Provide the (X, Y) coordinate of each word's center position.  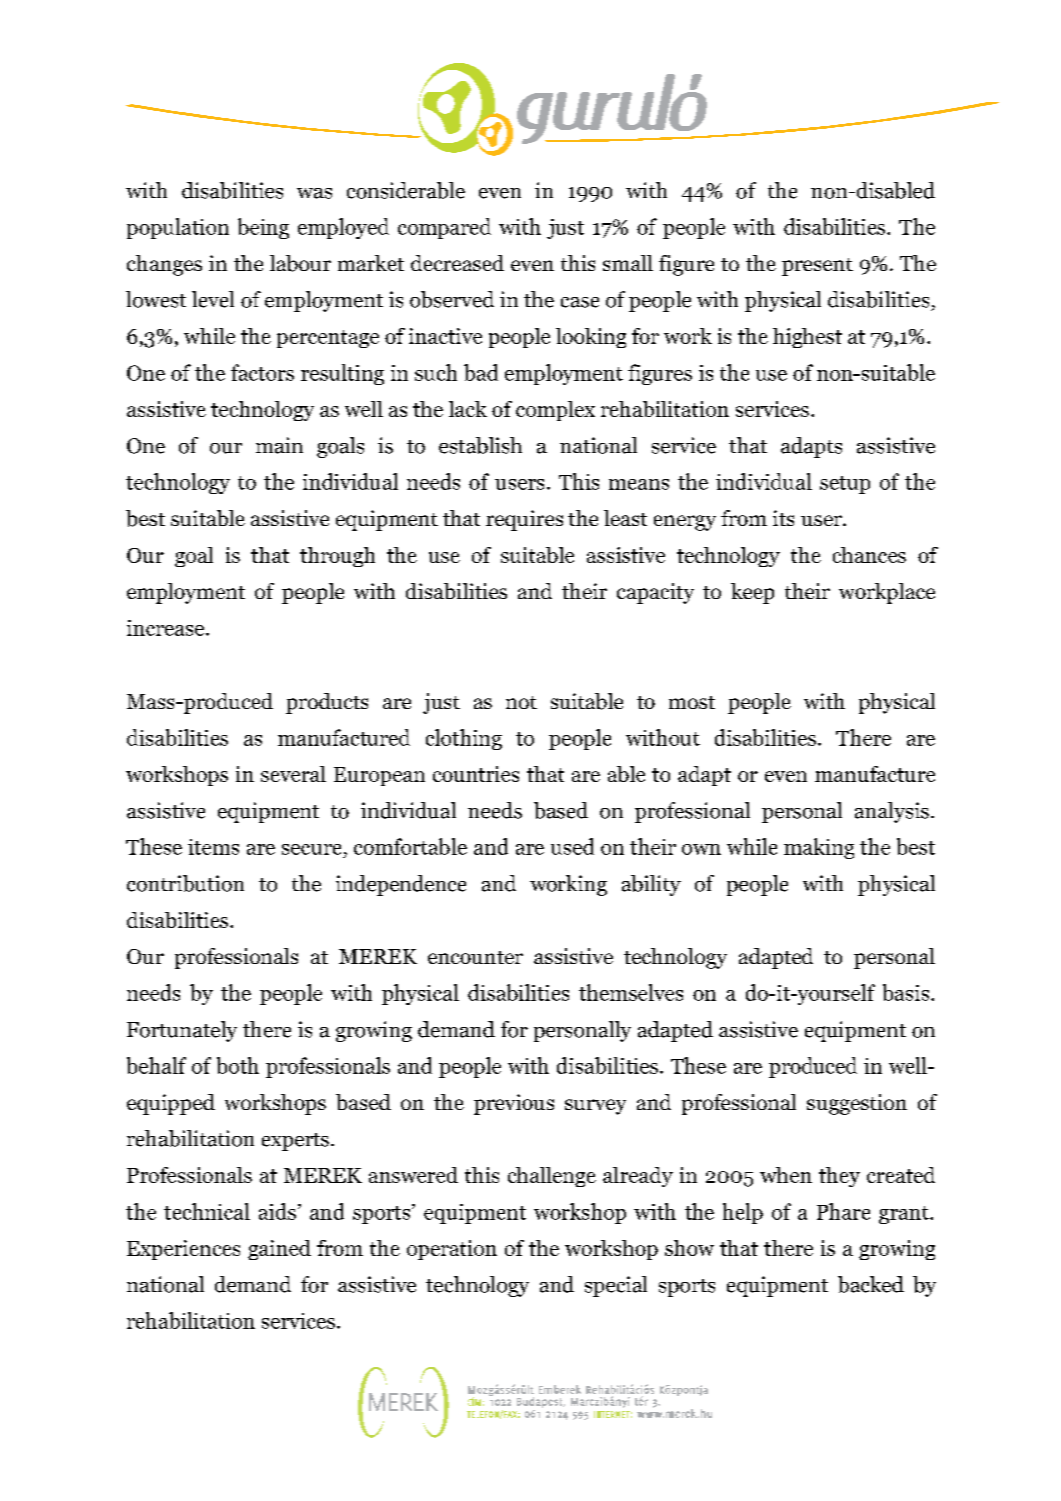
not (521, 702)
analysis (892, 812)
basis (907, 992)
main (279, 445)
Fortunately (182, 1031)
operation (452, 1250)
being (263, 228)
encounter (475, 957)
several (293, 774)
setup (845, 485)
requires (524, 520)
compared (444, 228)
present (817, 267)
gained (279, 1250)
